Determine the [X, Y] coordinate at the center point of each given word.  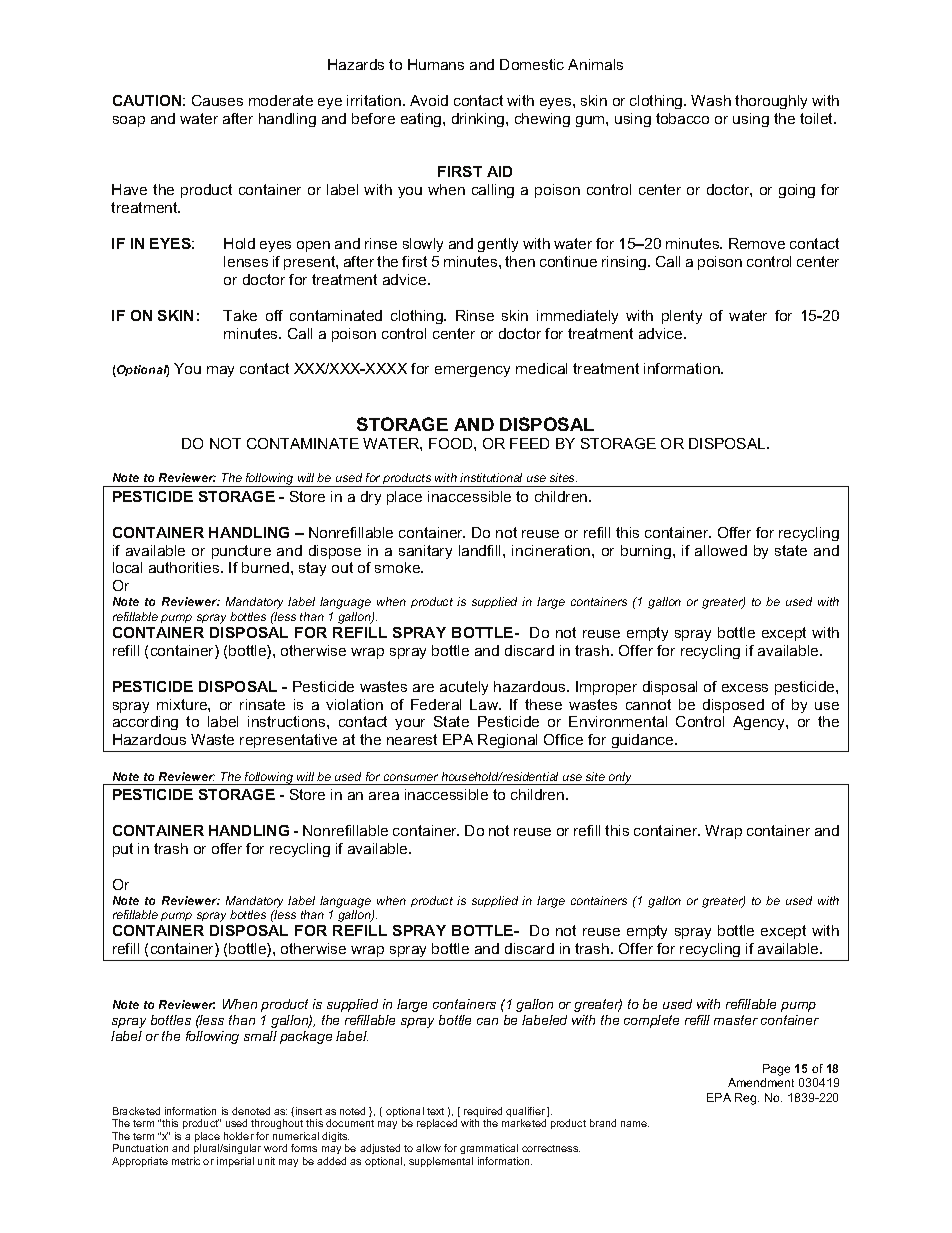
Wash [711, 100]
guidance [642, 743]
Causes [217, 100]
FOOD [452, 443]
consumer [411, 777]
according [145, 723]
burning [647, 552]
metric [186, 1161]
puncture [241, 552]
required [483, 1113]
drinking [479, 120]
